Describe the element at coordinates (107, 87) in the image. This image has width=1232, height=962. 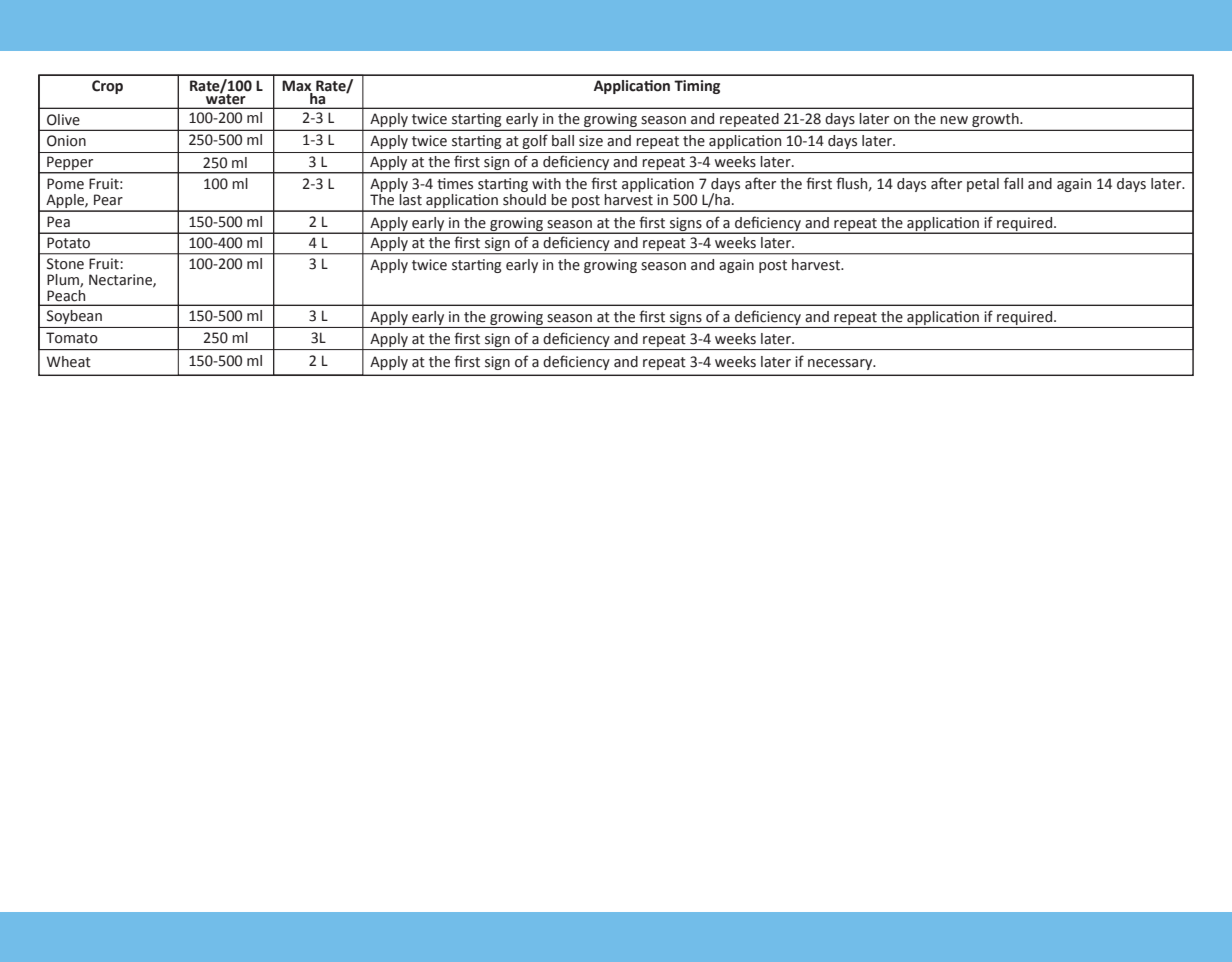
I see `Crop` at that location.
